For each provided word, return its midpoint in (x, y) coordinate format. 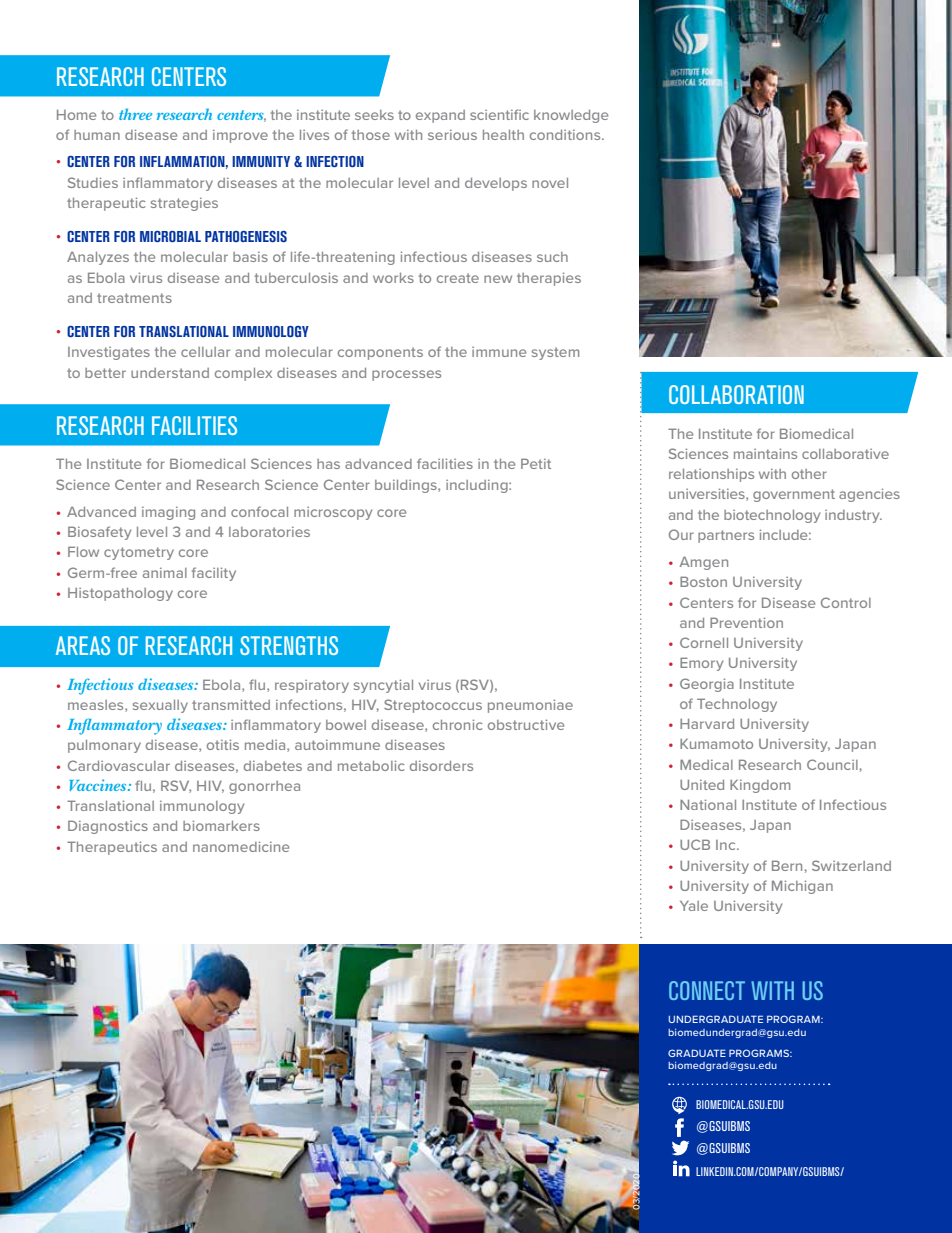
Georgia (707, 685)
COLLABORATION (736, 394)
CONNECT (707, 990)
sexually (160, 706)
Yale (694, 905)
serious (452, 135)
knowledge (571, 116)
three (135, 114)
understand (170, 373)
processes (406, 375)
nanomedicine (241, 846)
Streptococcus (433, 706)
